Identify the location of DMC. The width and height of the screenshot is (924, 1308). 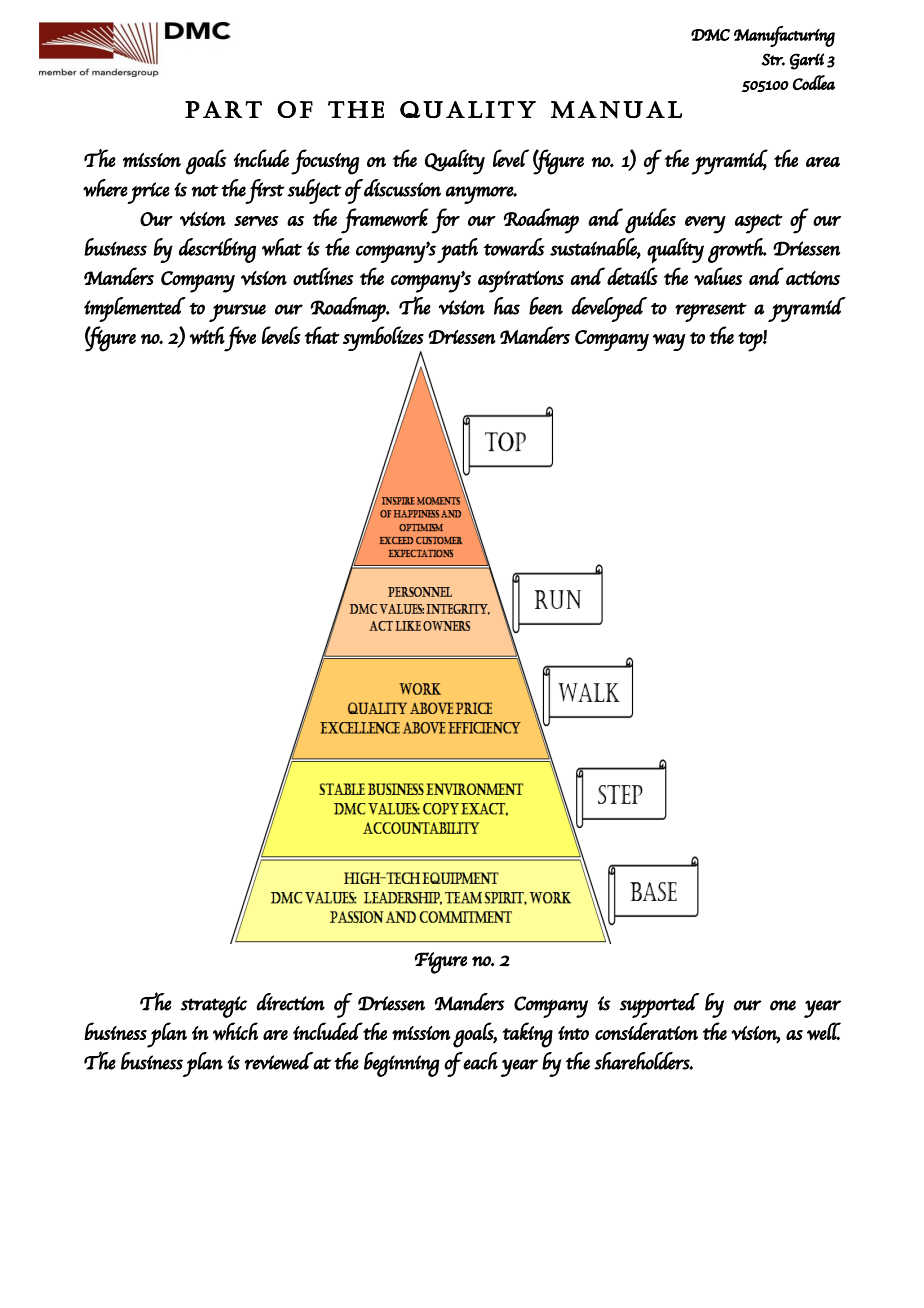
(710, 35).
